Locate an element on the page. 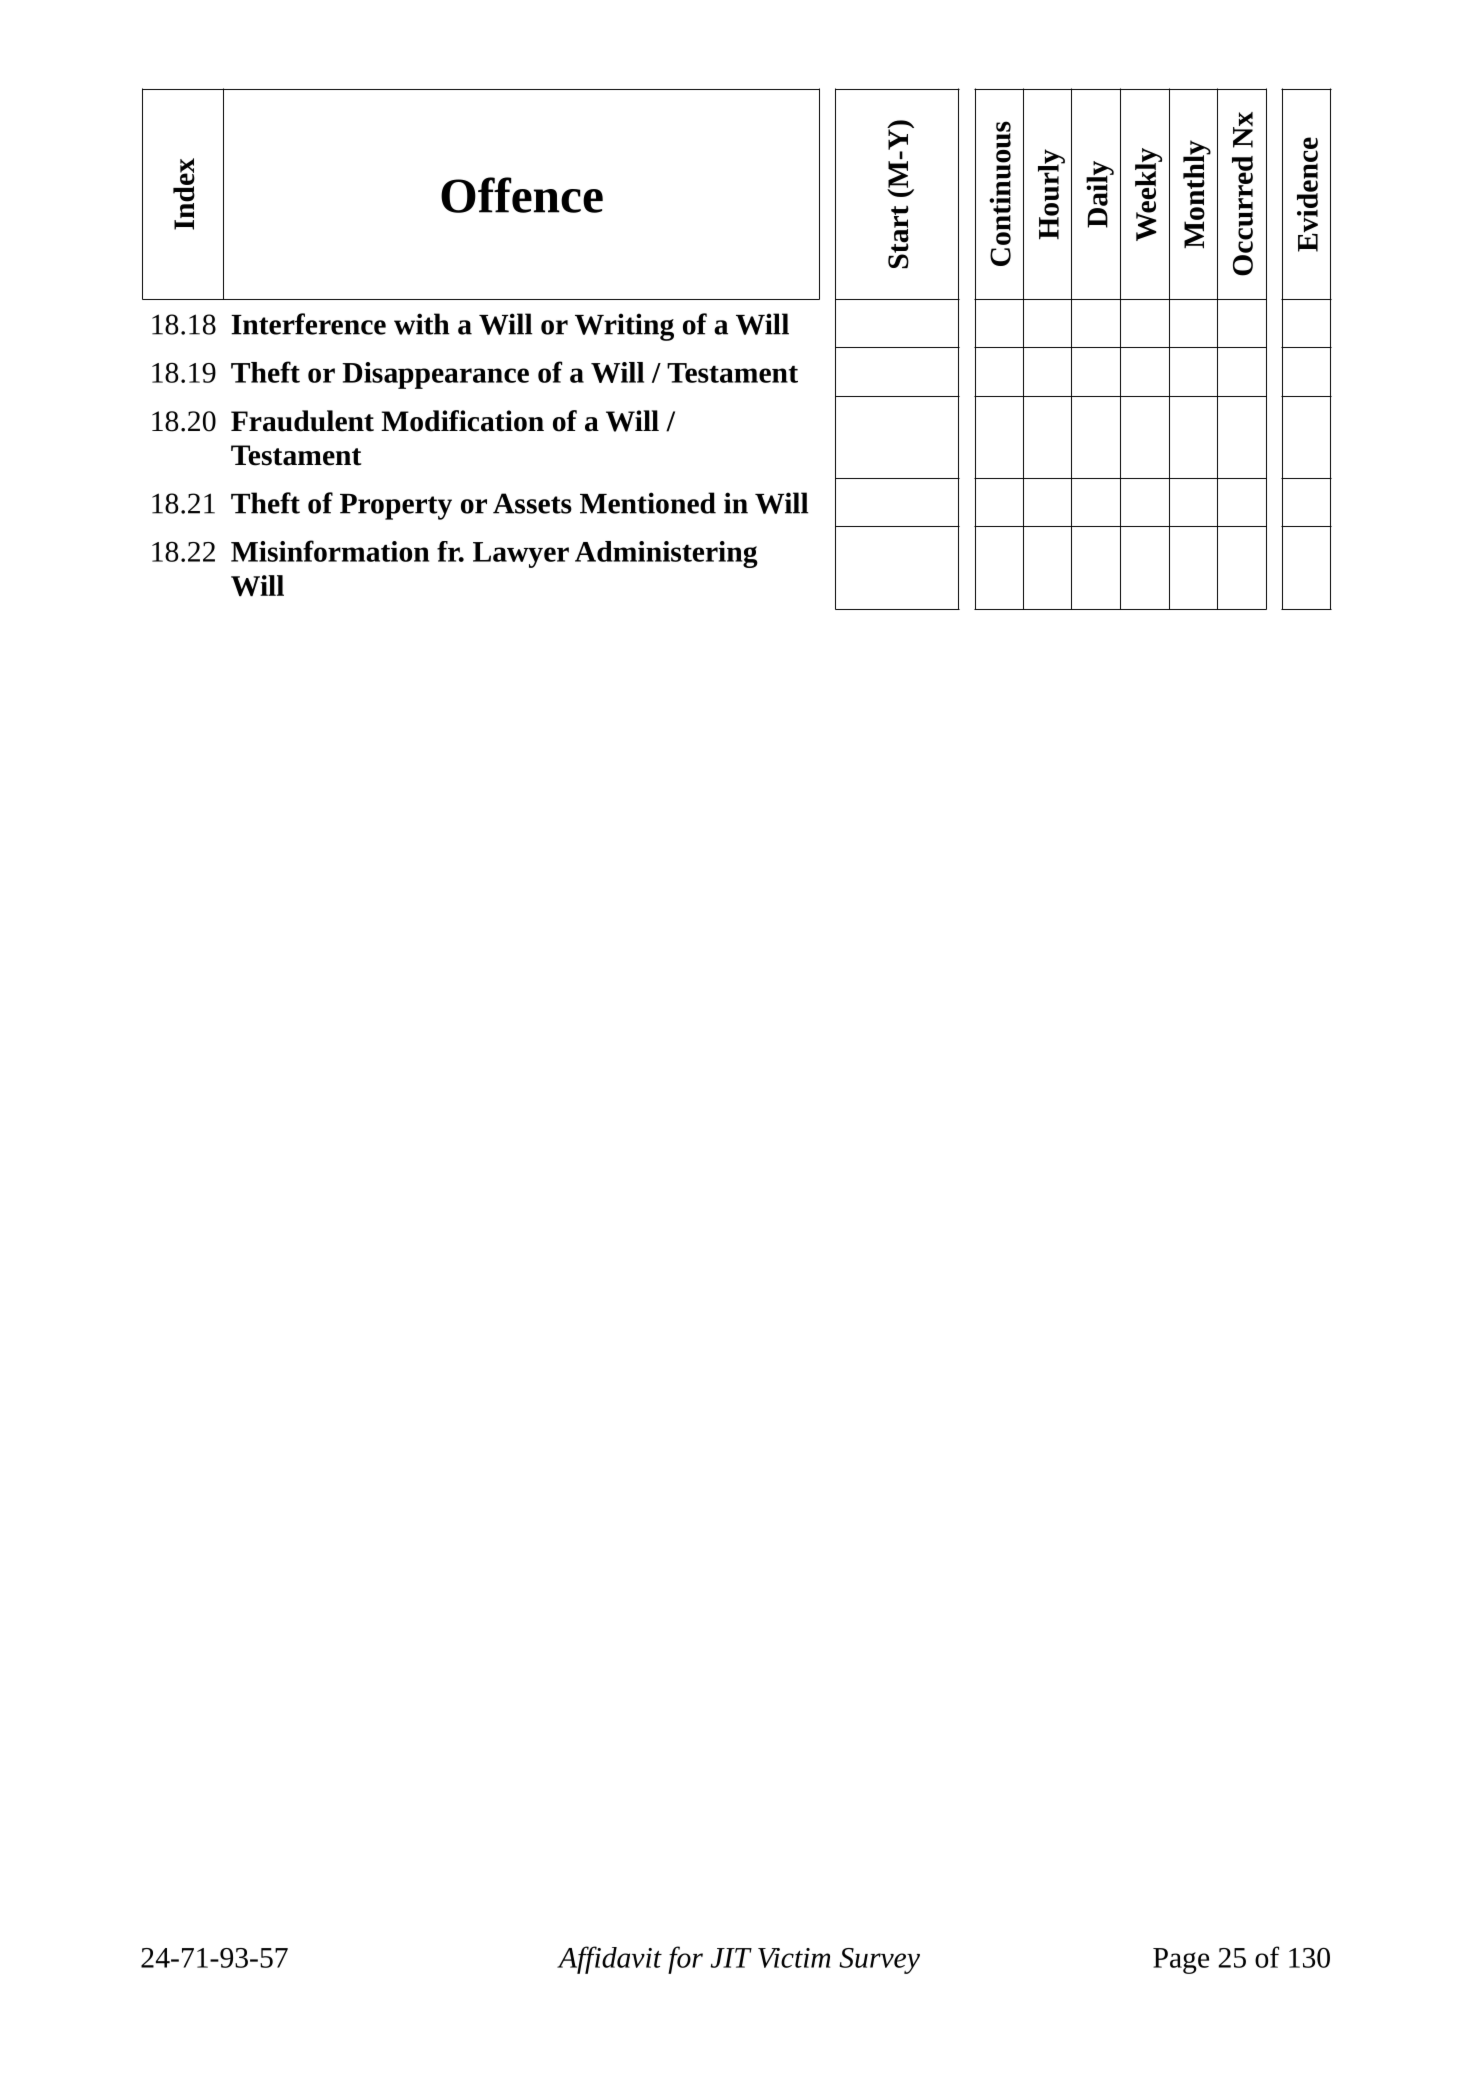  Misinformation is located at coordinates (330, 551).
